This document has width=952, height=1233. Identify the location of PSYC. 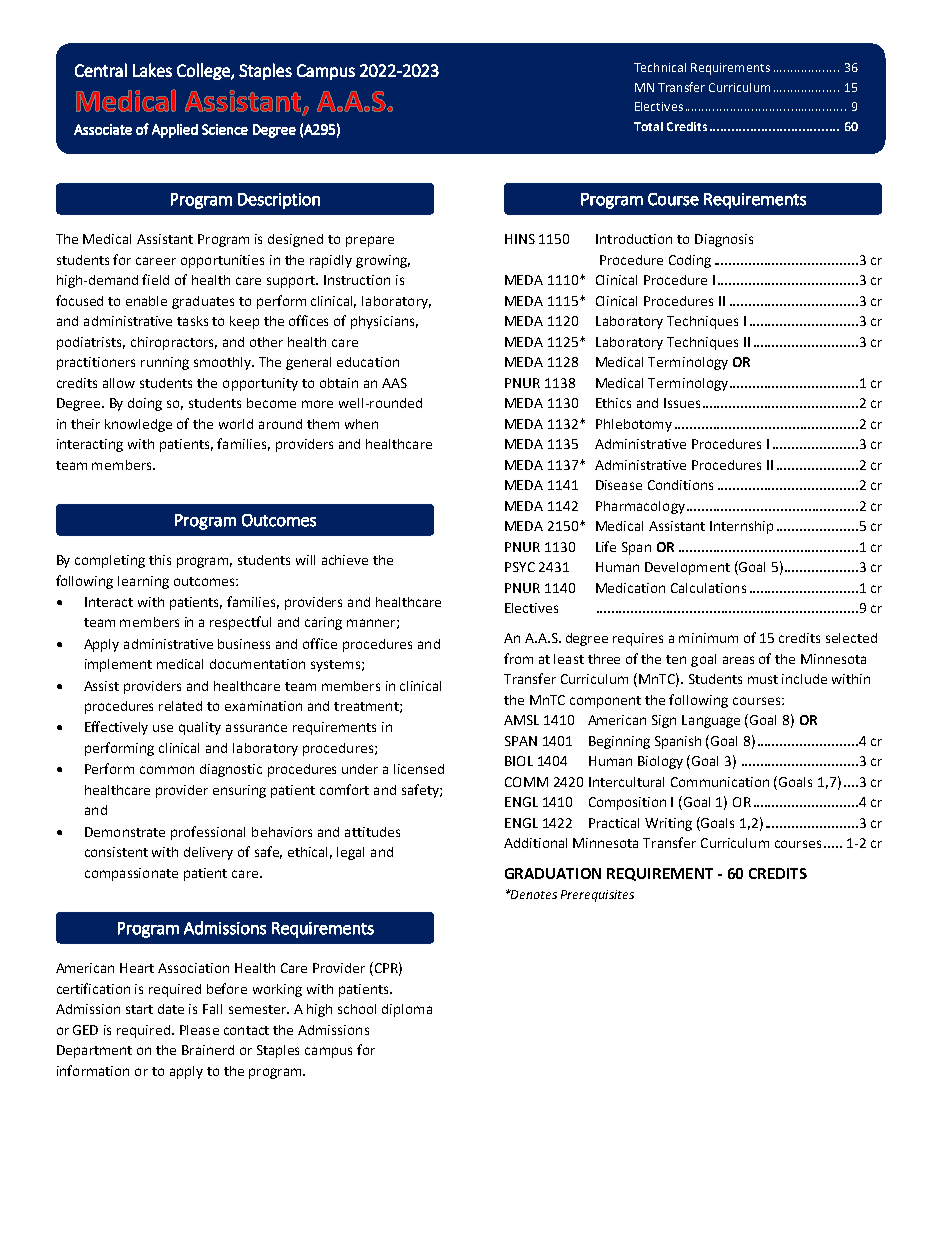
(520, 567).
